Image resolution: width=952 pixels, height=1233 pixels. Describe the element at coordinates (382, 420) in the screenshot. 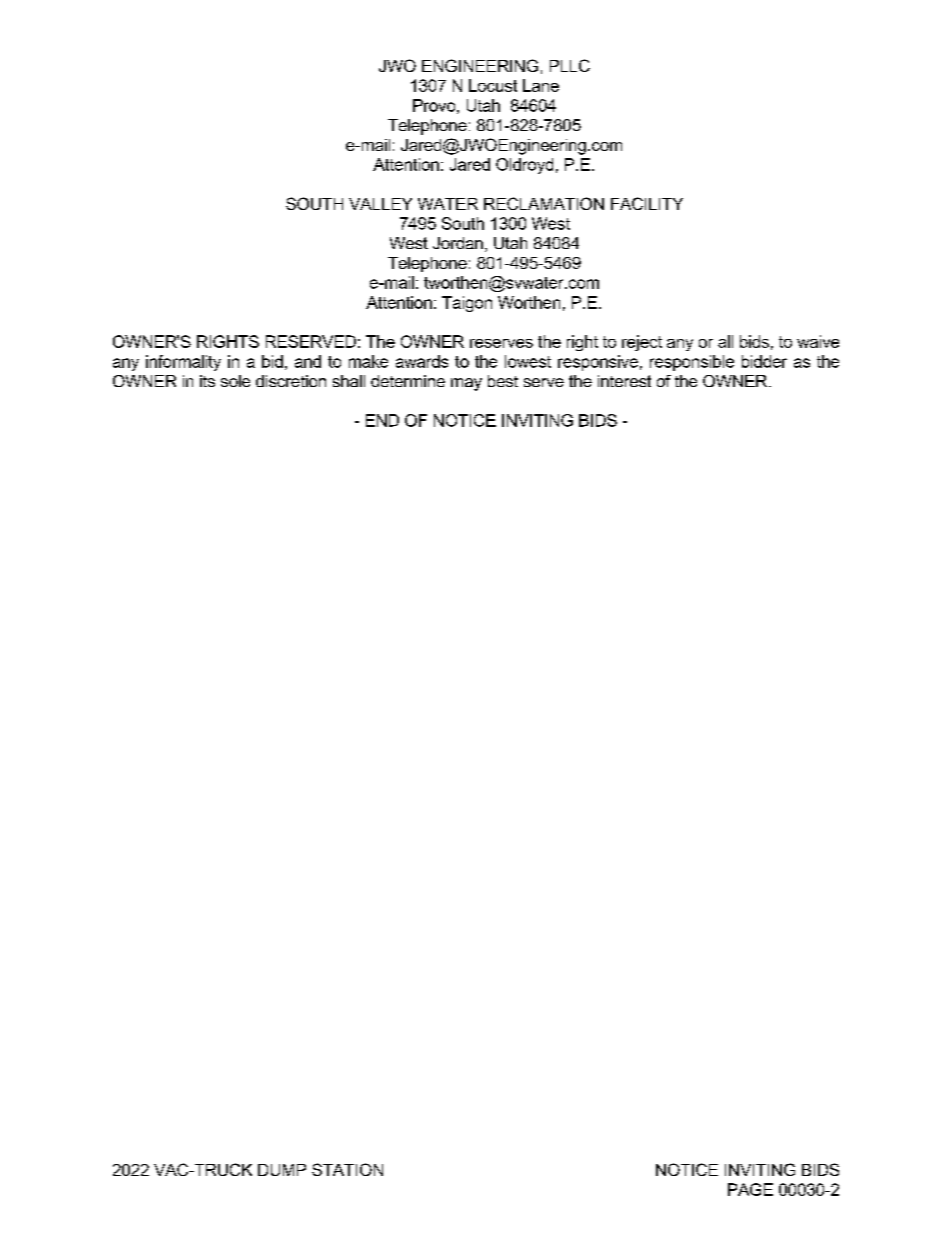

I see `END` at that location.
